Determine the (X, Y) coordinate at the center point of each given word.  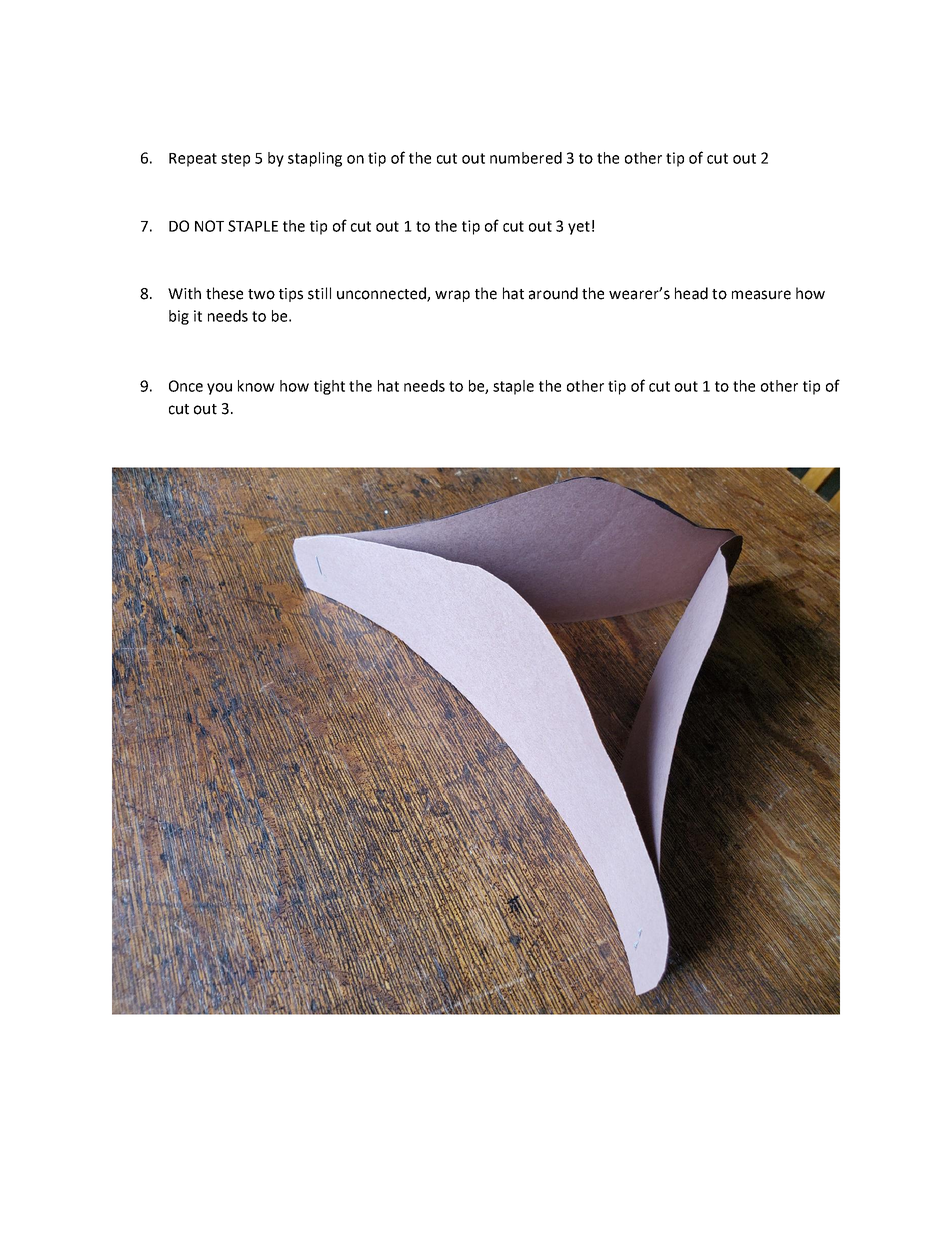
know (256, 386)
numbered (526, 158)
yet (579, 228)
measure (761, 295)
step (235, 160)
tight (329, 387)
